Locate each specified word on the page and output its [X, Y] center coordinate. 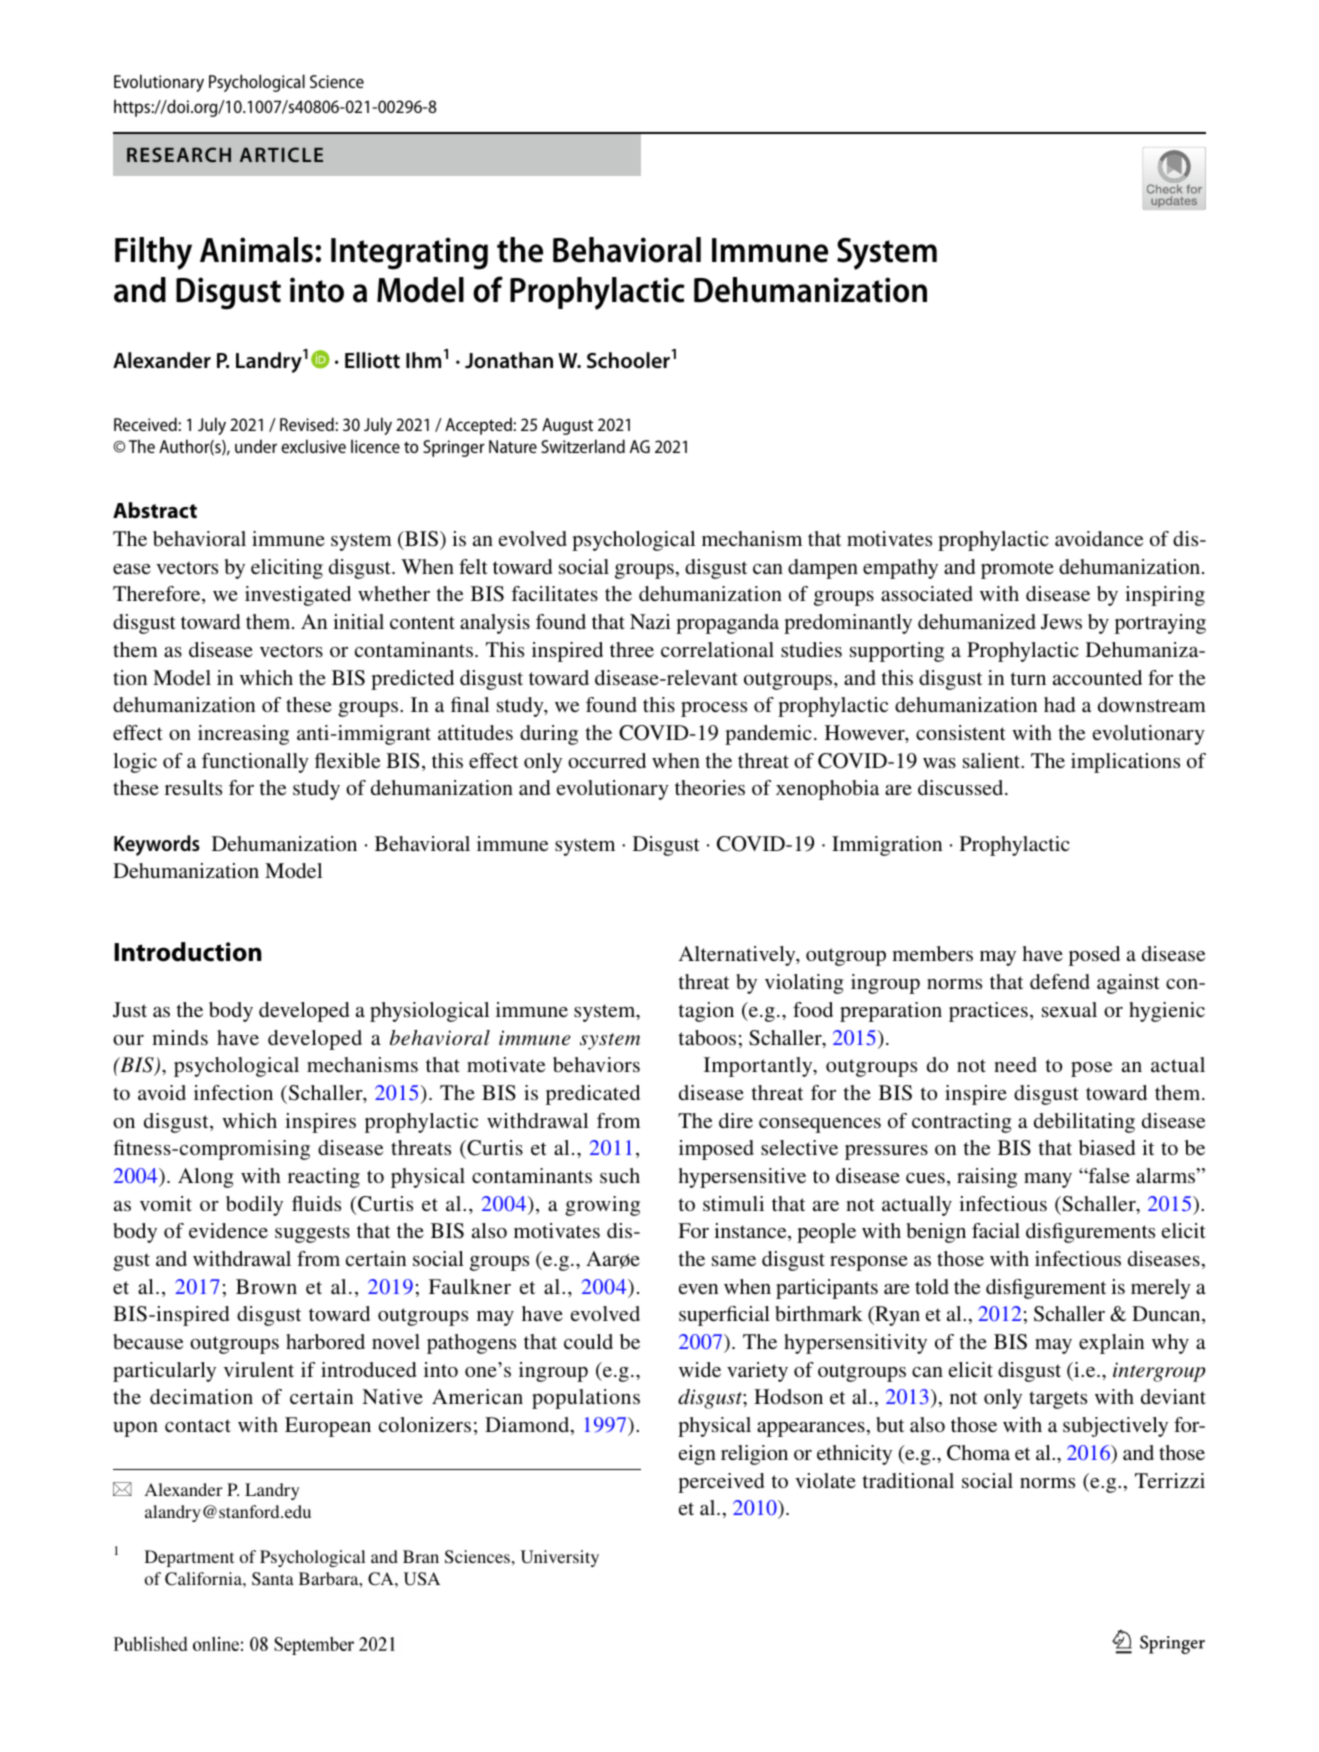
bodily [254, 1206]
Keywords [157, 845]
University [560, 1558]
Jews [1061, 622]
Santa [273, 1579]
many [1048, 1180]
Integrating [409, 253]
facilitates [554, 593]
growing [602, 1206]
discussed [962, 787]
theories [710, 787]
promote [1017, 570]
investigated [298, 596]
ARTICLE [281, 154]
